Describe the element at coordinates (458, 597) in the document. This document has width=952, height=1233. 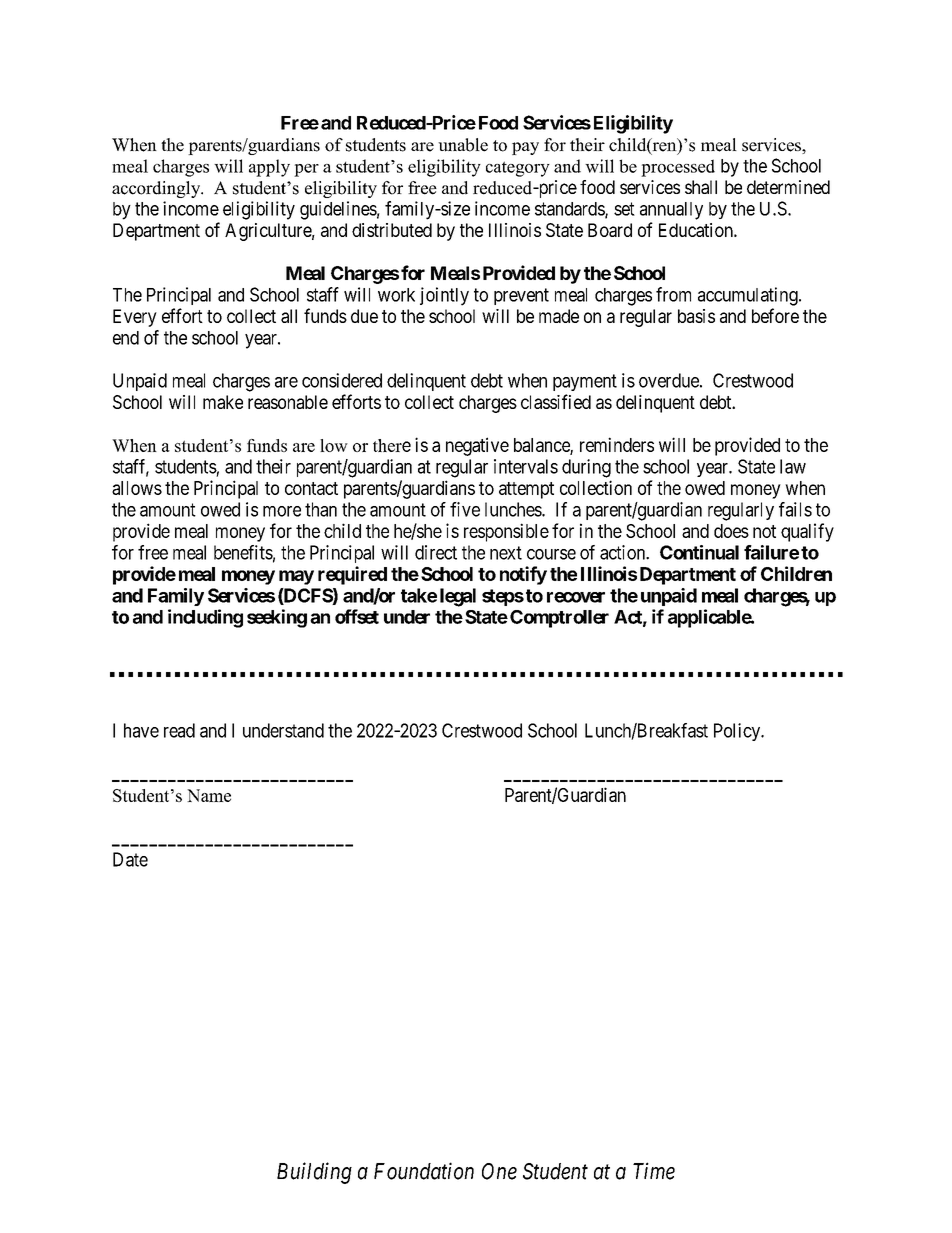
I see `legal` at that location.
